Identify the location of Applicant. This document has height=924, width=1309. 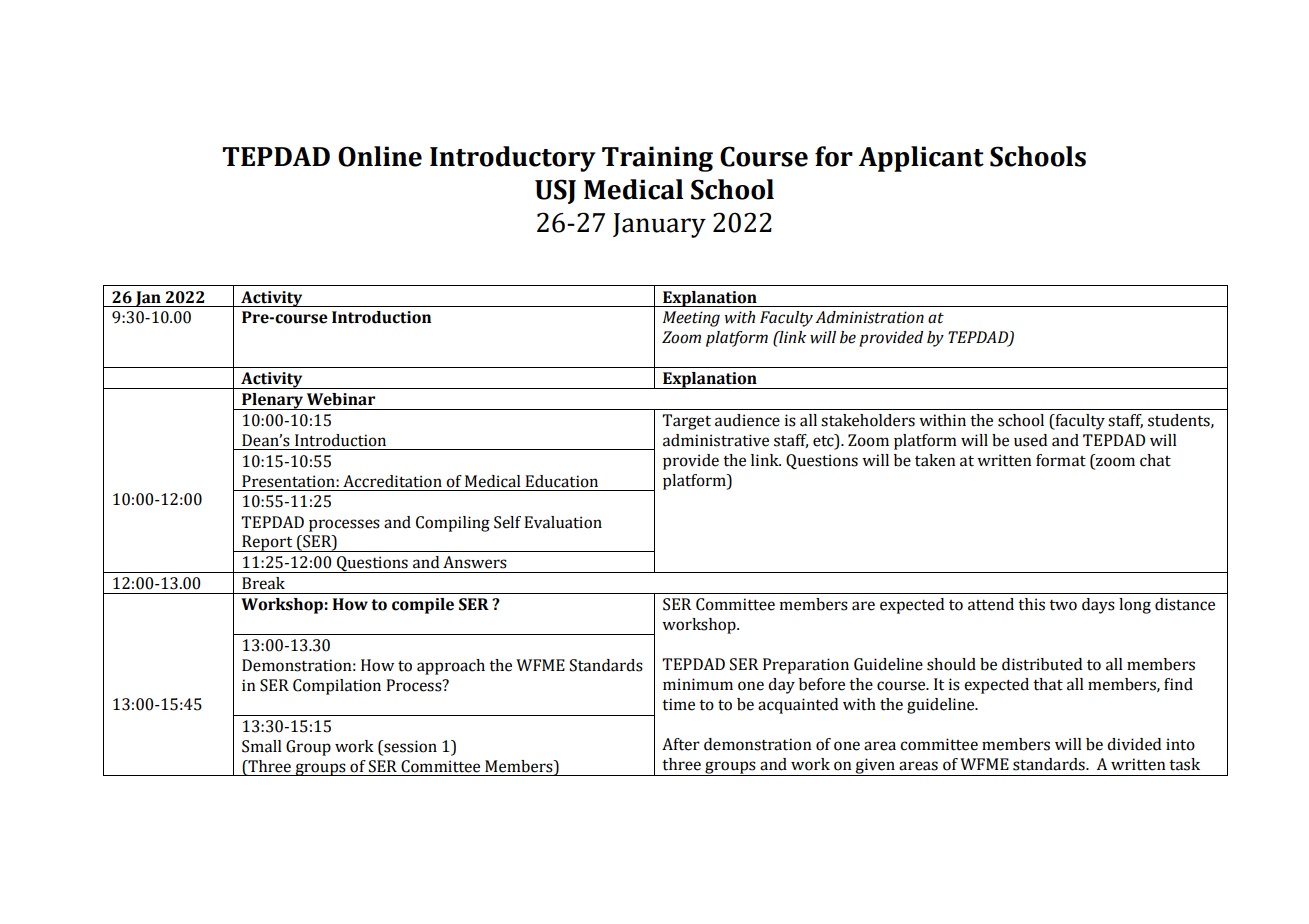
(921, 159).
